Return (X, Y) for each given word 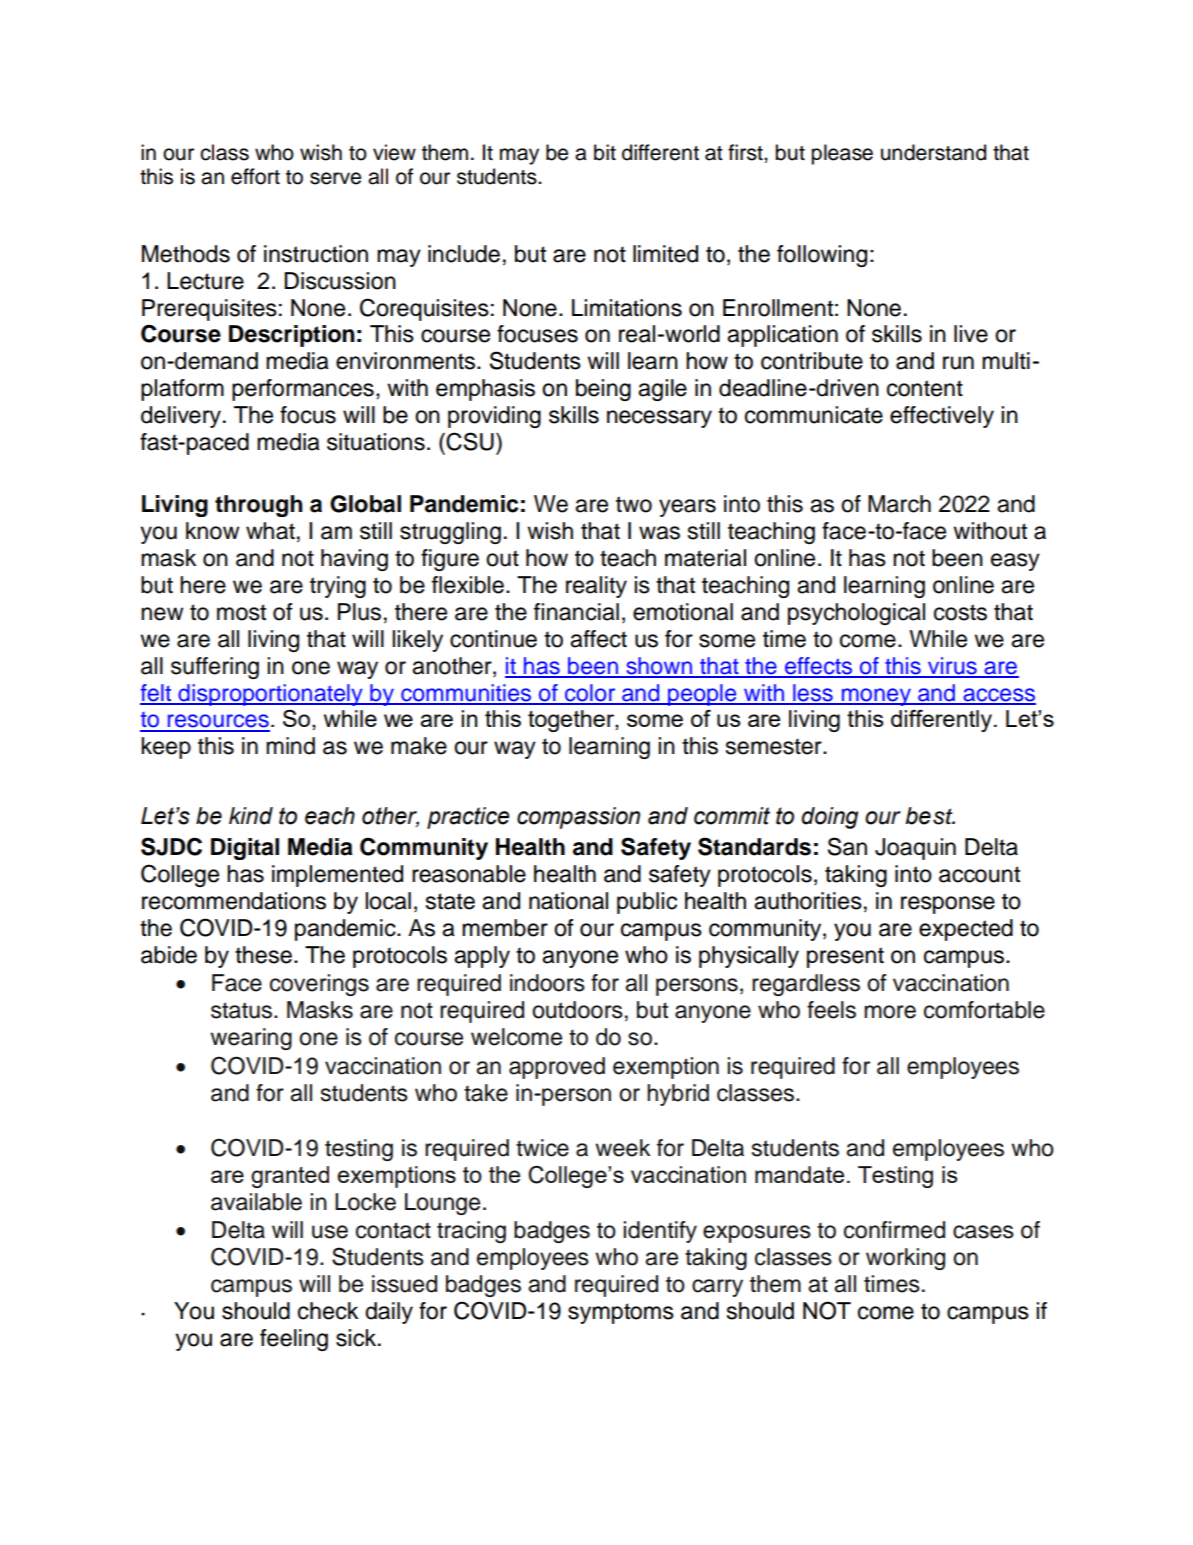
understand (933, 152)
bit (605, 152)
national (568, 901)
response (948, 905)
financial (576, 612)
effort (255, 176)
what (270, 531)
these (263, 955)
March (899, 504)
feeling (294, 1340)
